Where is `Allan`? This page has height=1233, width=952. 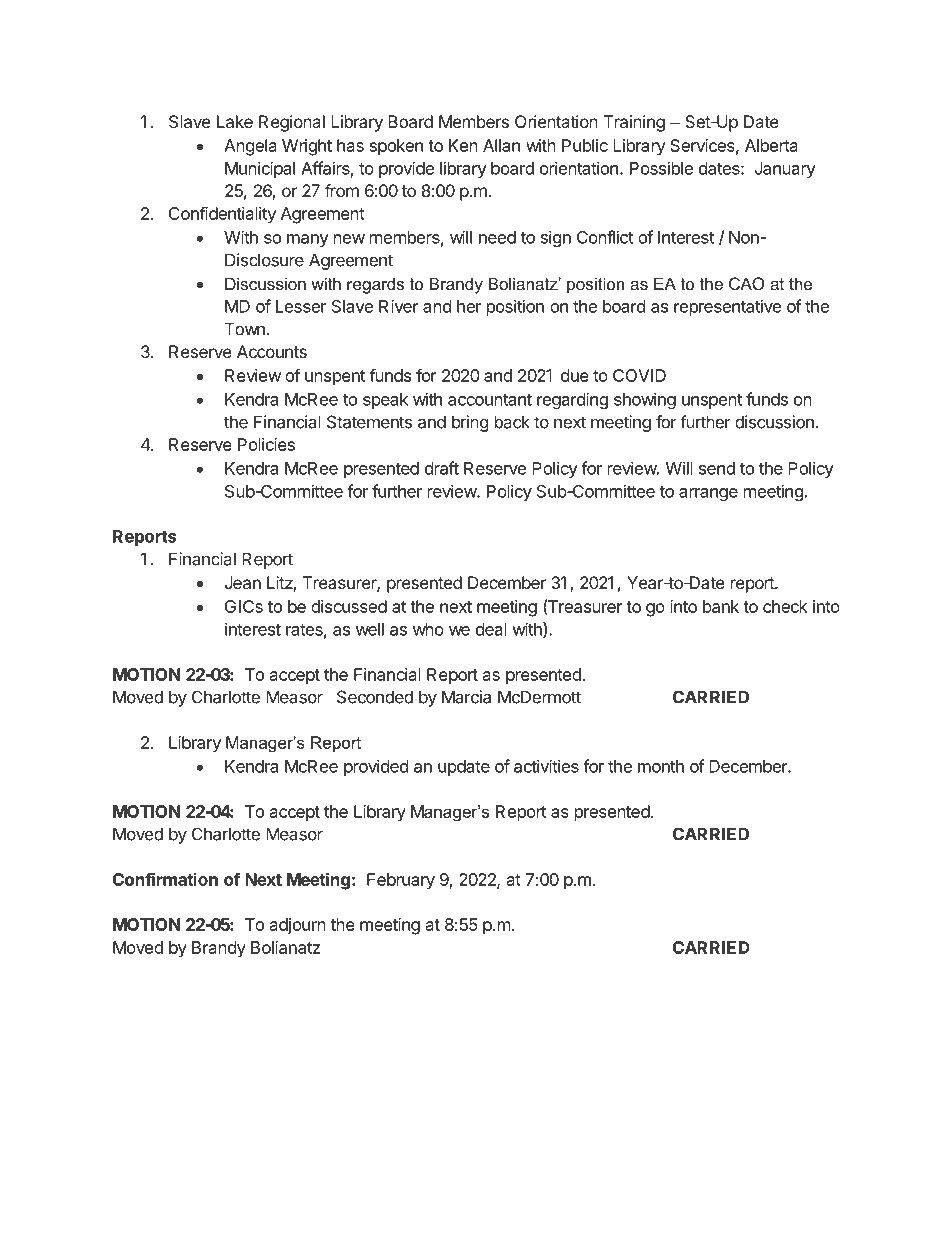 Allan is located at coordinates (501, 145).
